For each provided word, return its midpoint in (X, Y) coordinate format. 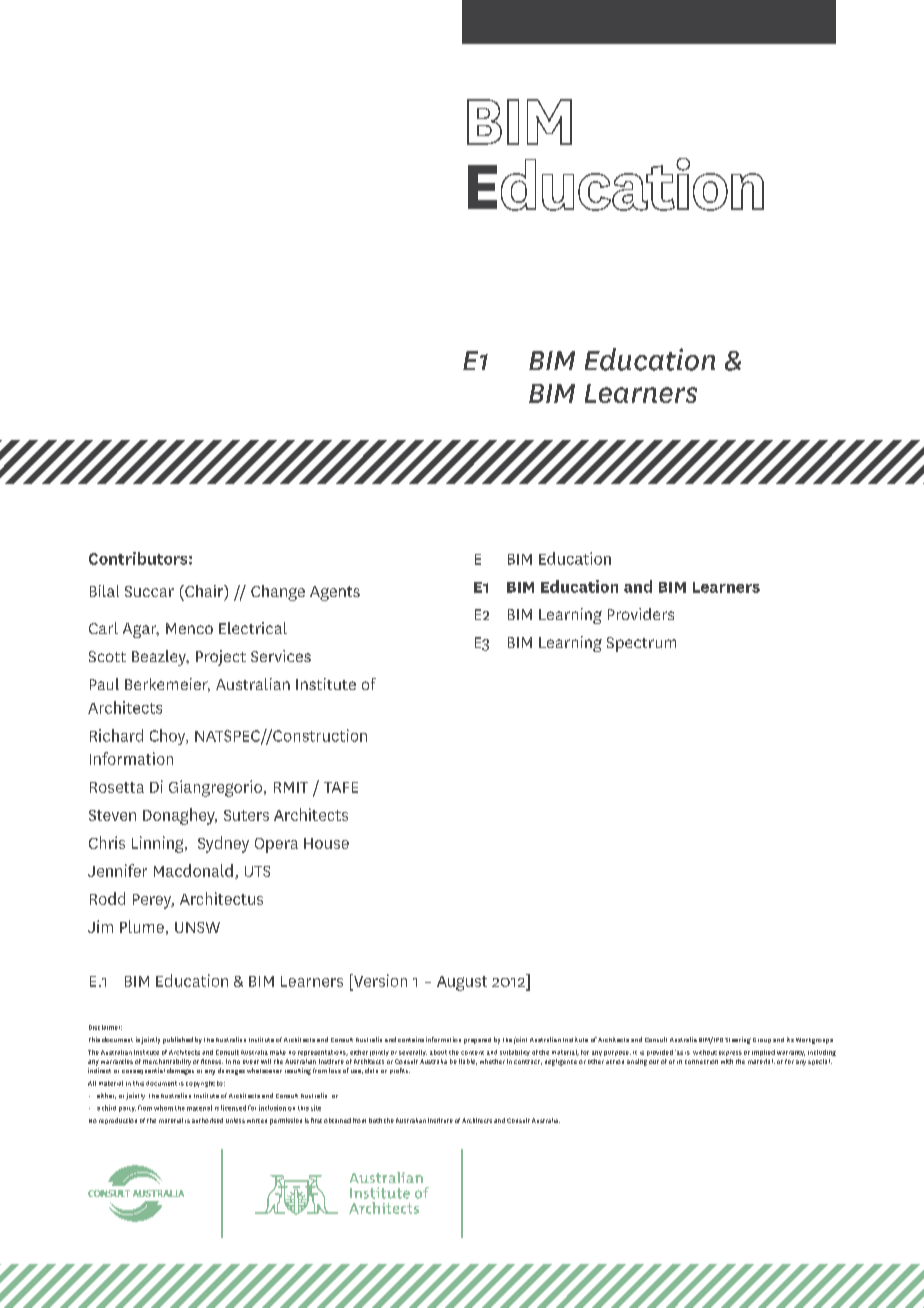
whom (163, 1108)
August (462, 983)
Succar (149, 591)
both (375, 1120)
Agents (335, 593)
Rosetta (117, 787)
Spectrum (641, 644)
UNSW (197, 927)
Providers (641, 614)
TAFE (341, 787)
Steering (738, 1040)
